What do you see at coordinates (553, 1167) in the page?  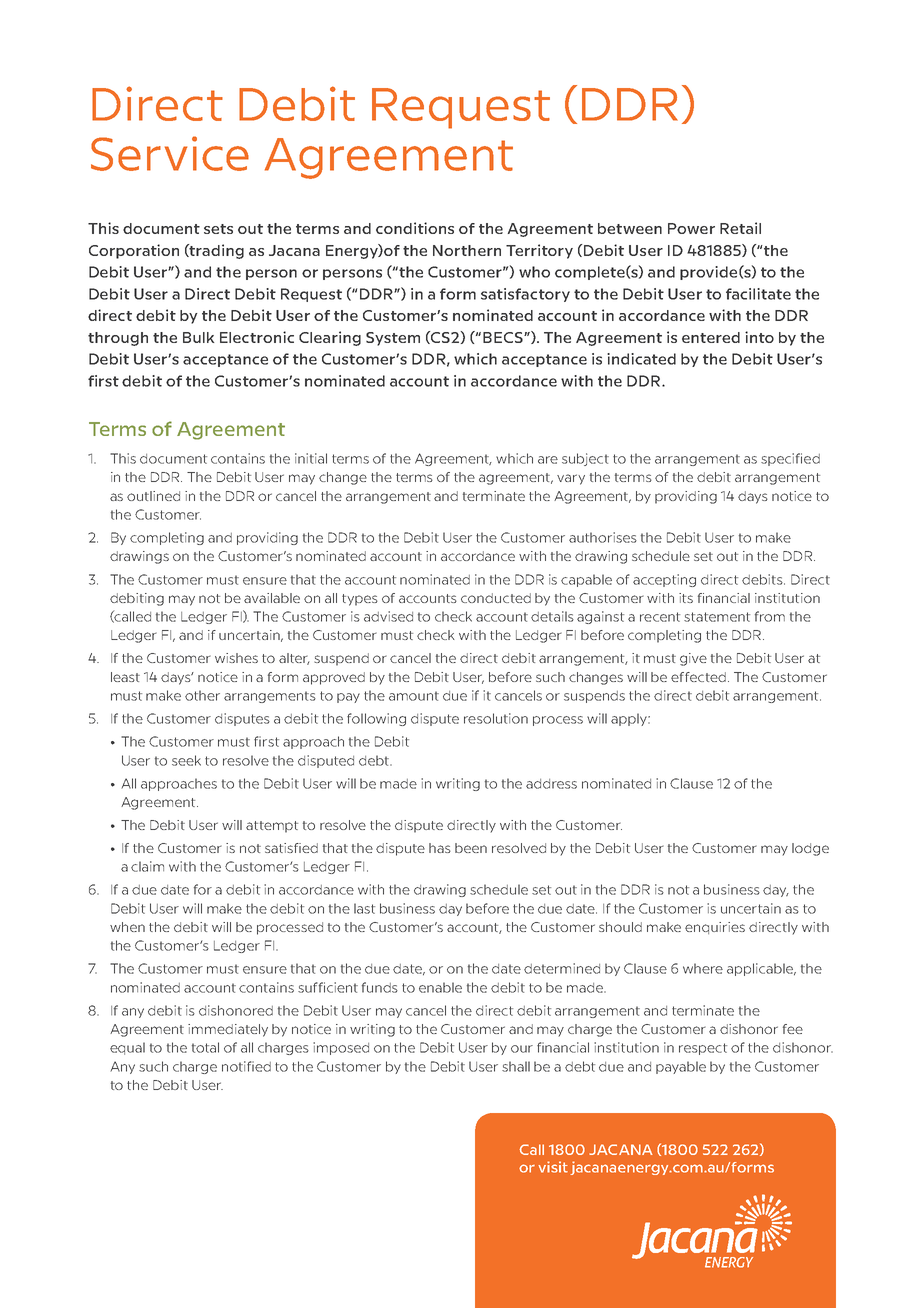 I see `visit` at bounding box center [553, 1167].
